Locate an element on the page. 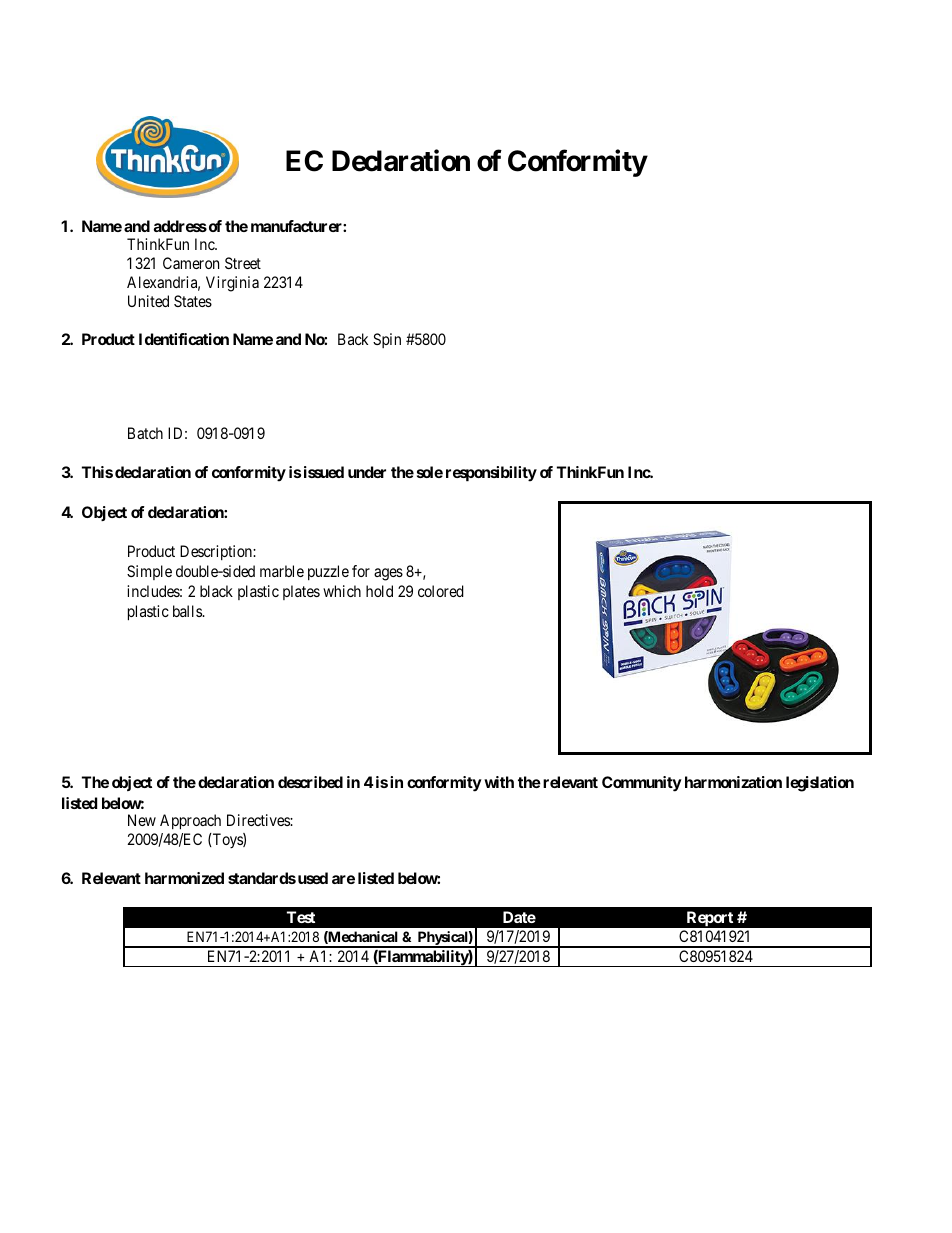 Image resolution: width=952 pixels, height=1233 pixels. colored is located at coordinates (441, 591).
